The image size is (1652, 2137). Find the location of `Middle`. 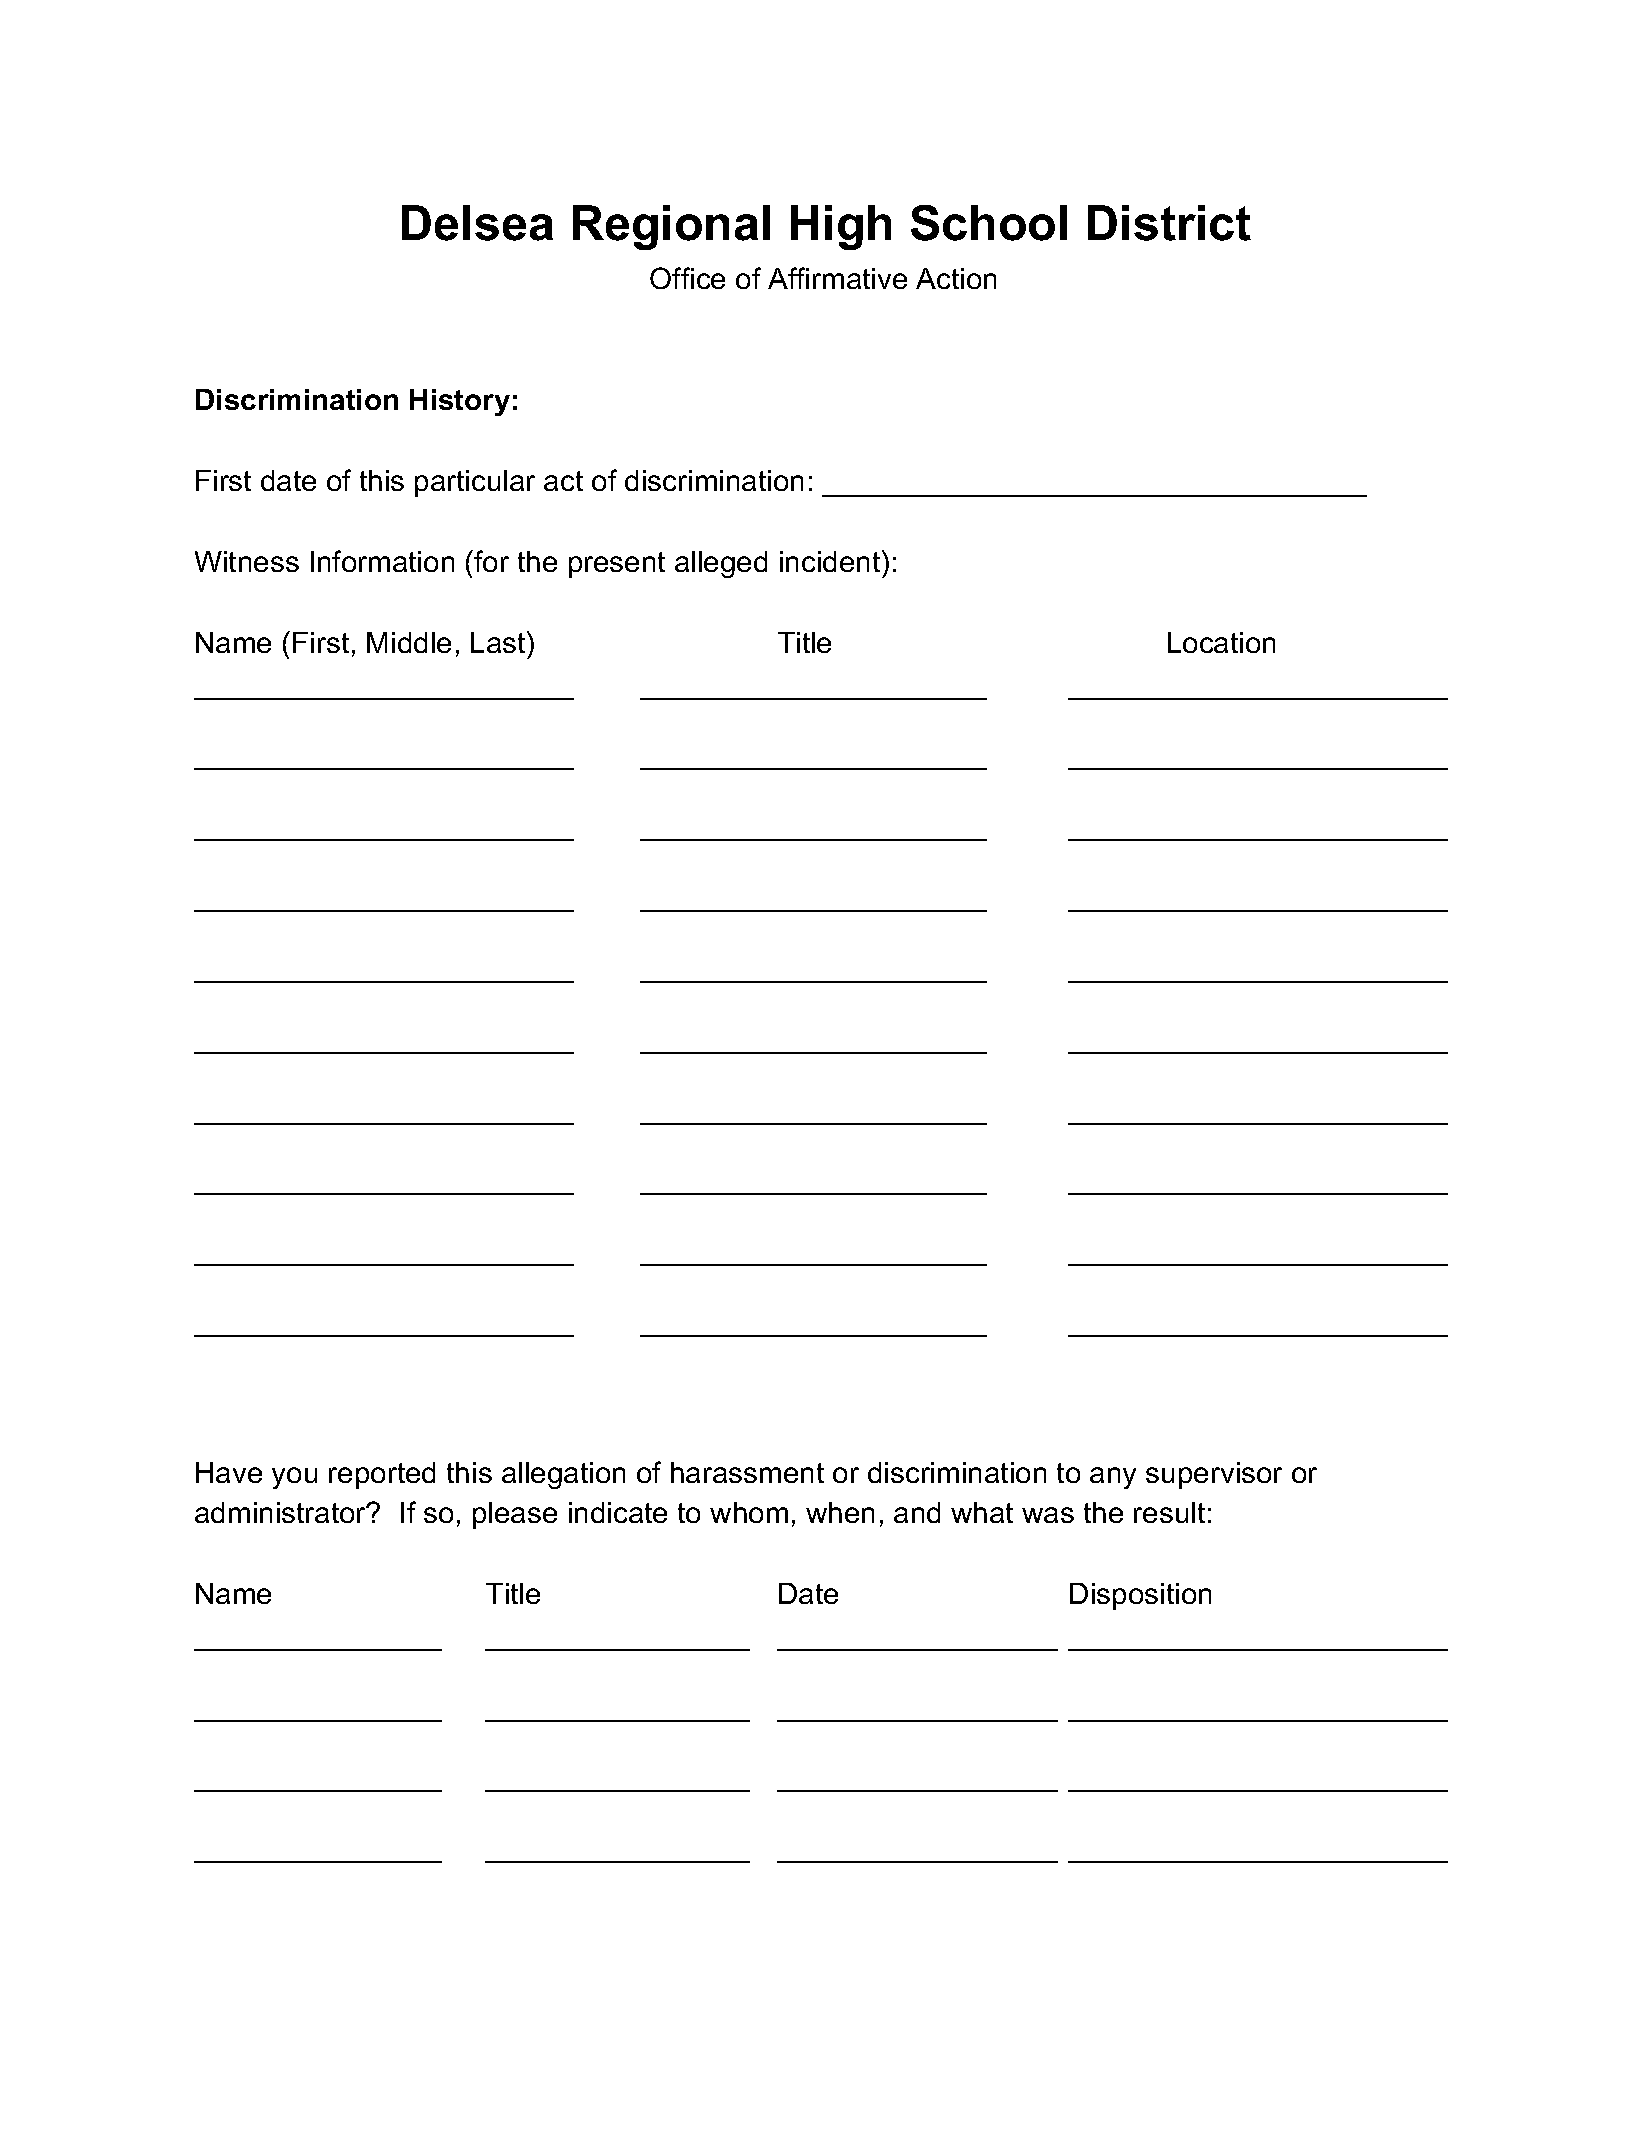

Middle is located at coordinates (409, 642).
